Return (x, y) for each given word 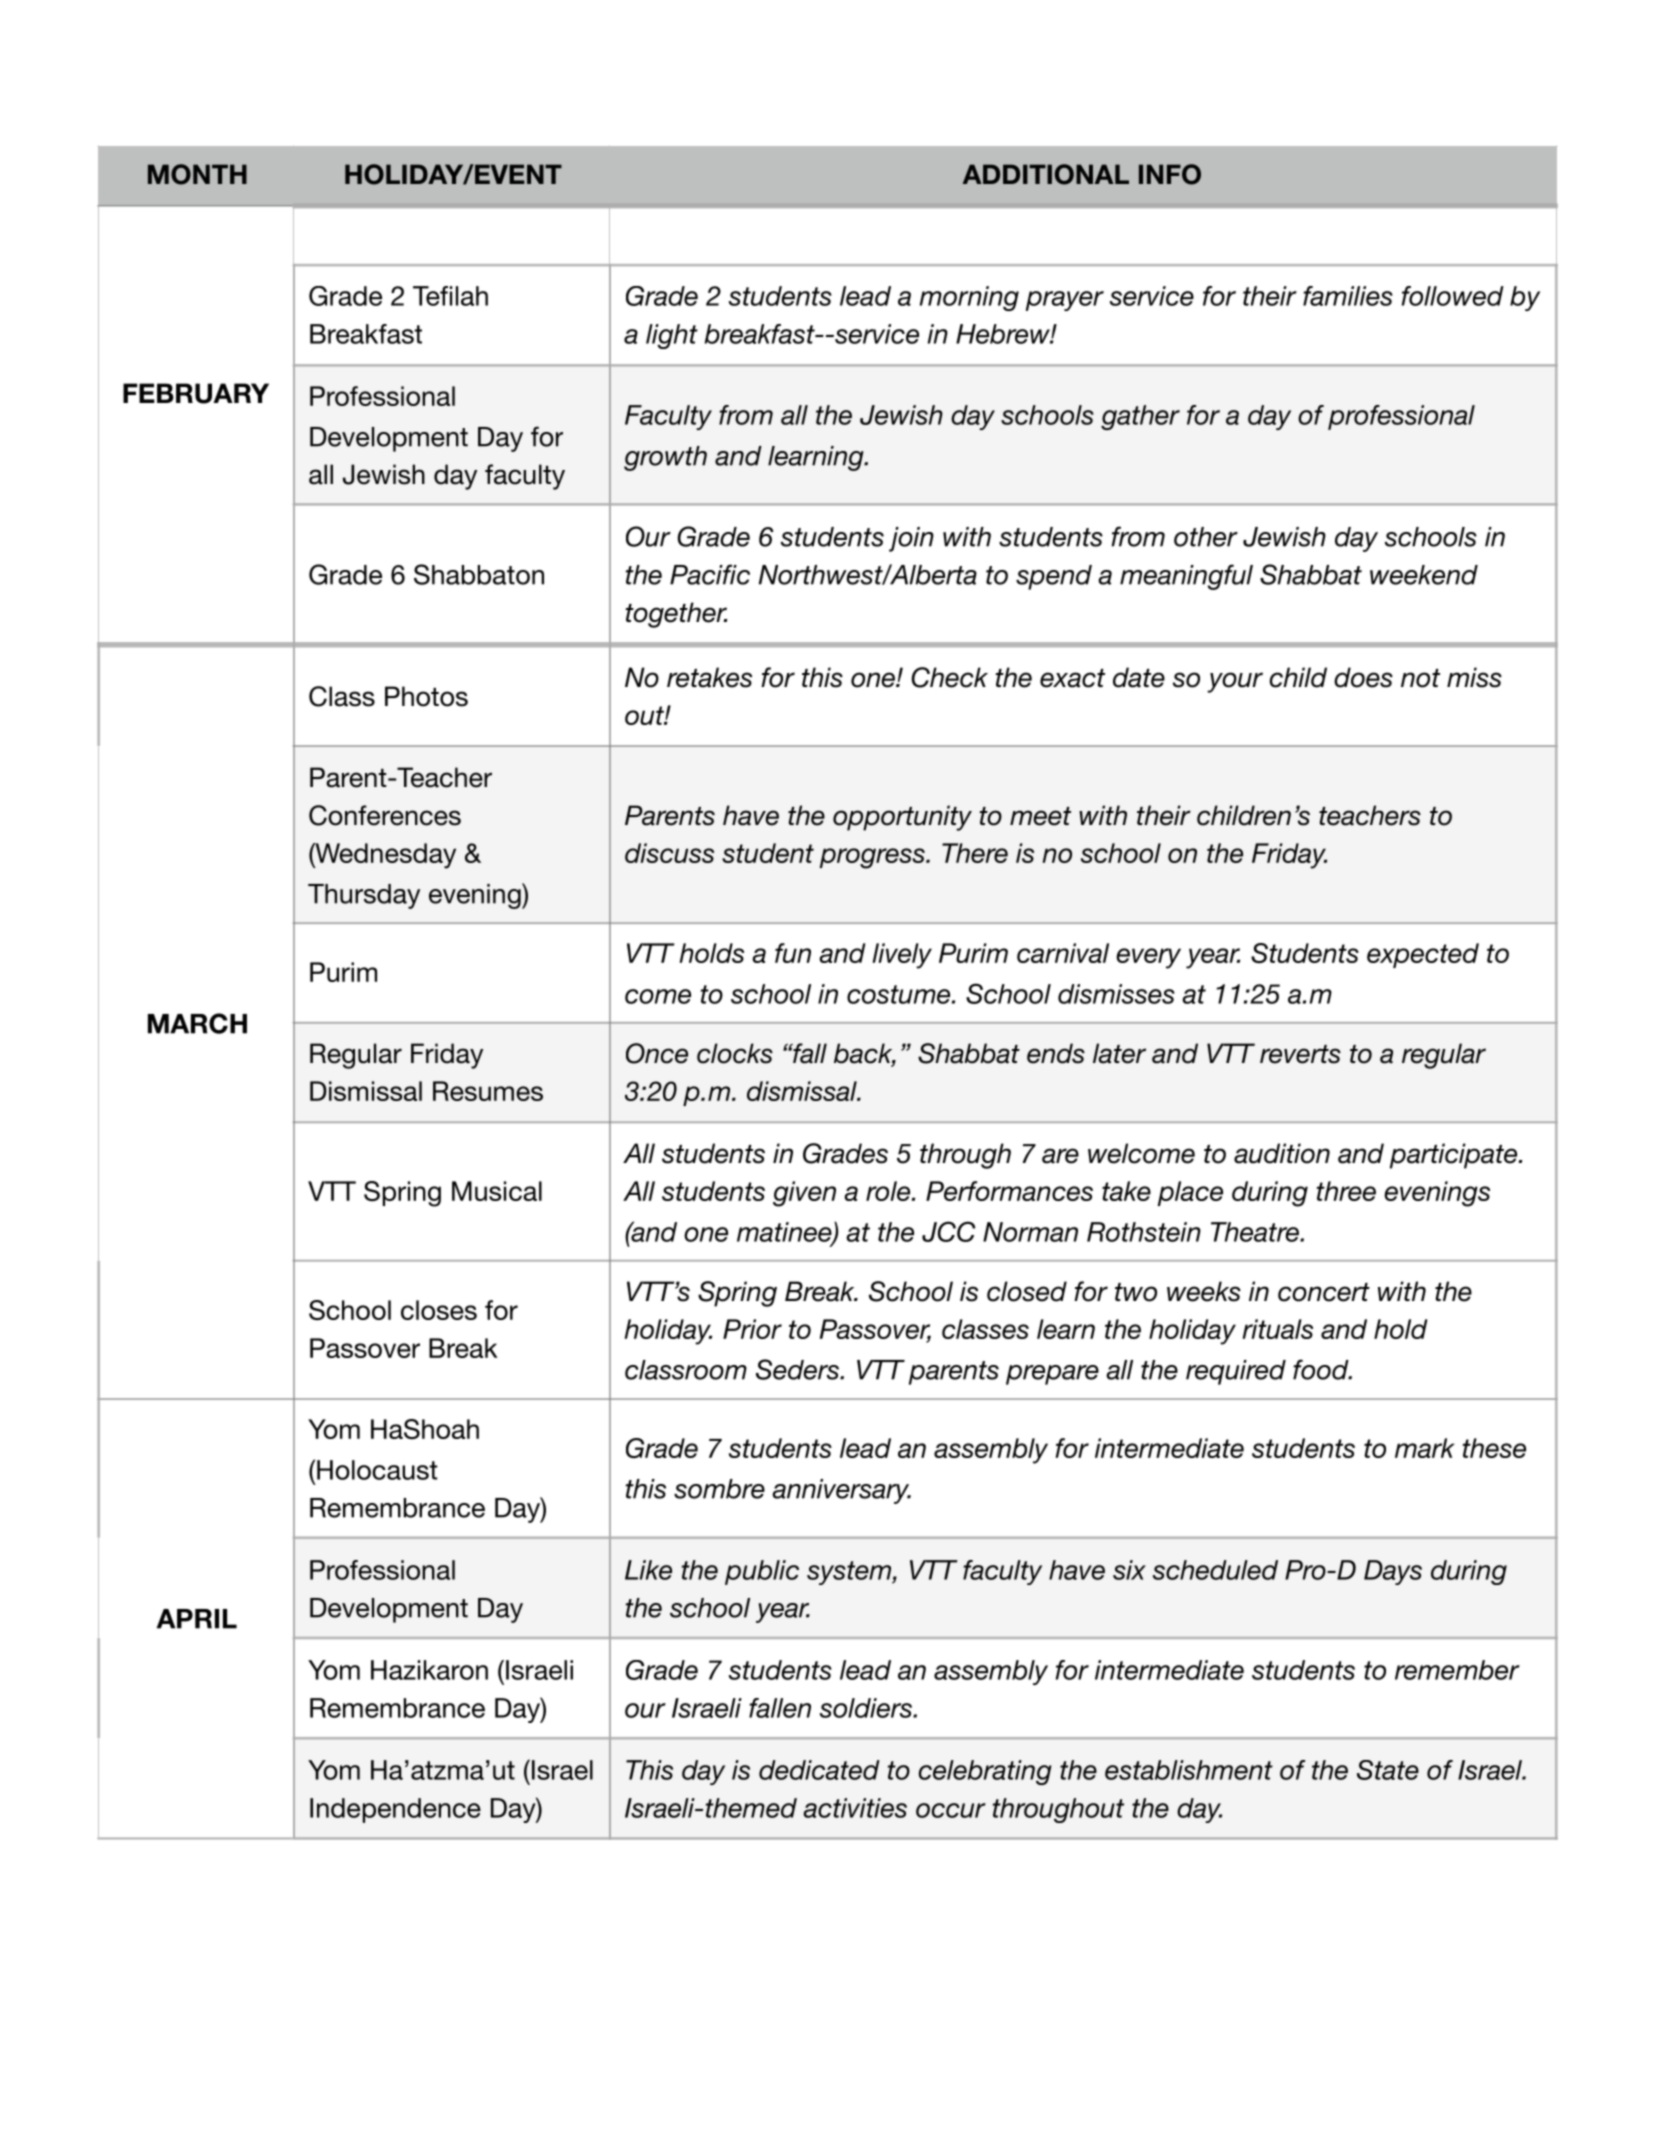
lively (902, 956)
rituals (1277, 1329)
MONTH (197, 174)
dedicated (819, 1770)
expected (1423, 955)
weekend (1424, 575)
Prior (752, 1329)
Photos (426, 696)
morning (969, 298)
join (911, 539)
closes (439, 1310)
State (1388, 1770)
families (1348, 296)
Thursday (364, 896)
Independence (395, 1810)
